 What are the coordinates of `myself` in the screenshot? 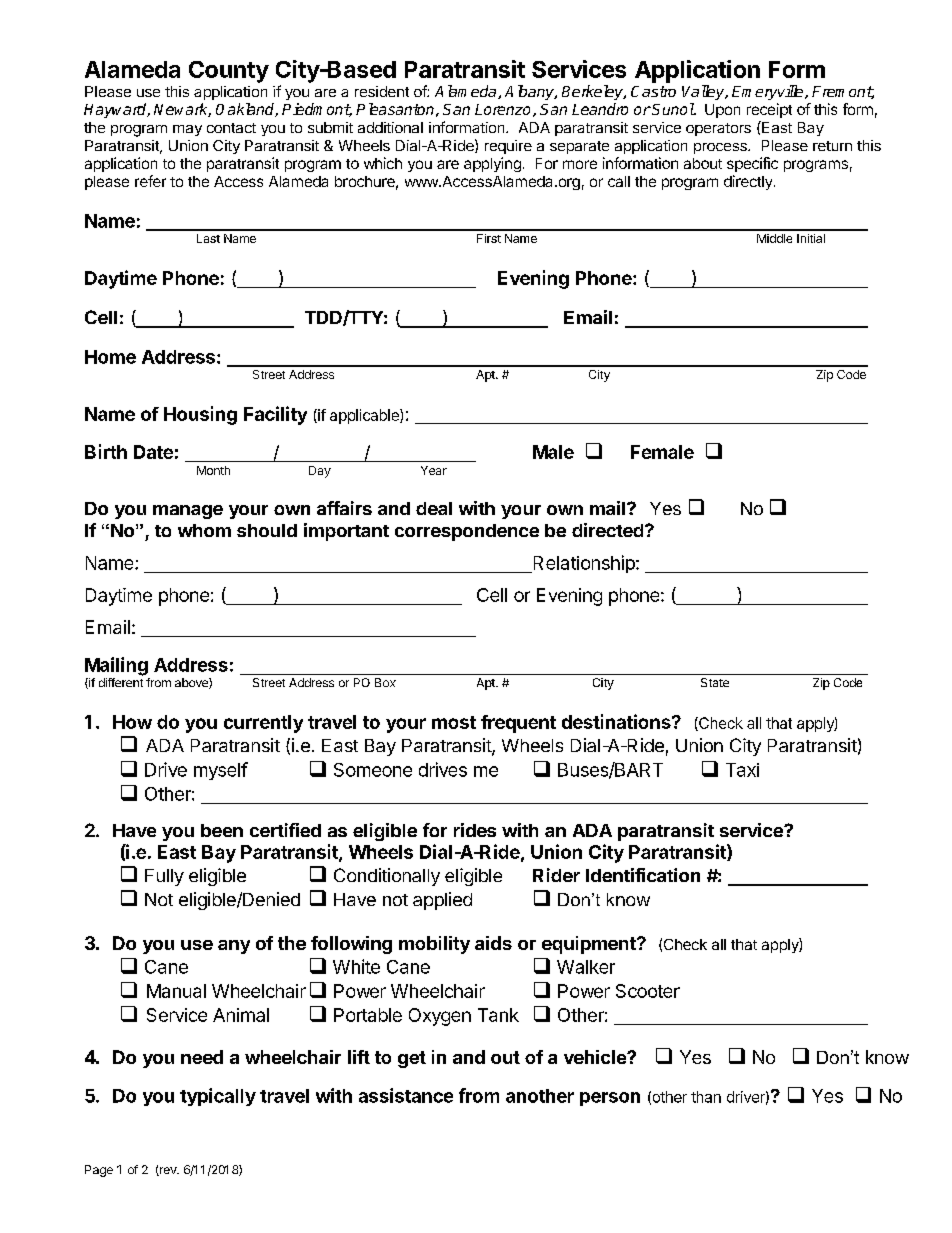 It's located at (221, 771).
